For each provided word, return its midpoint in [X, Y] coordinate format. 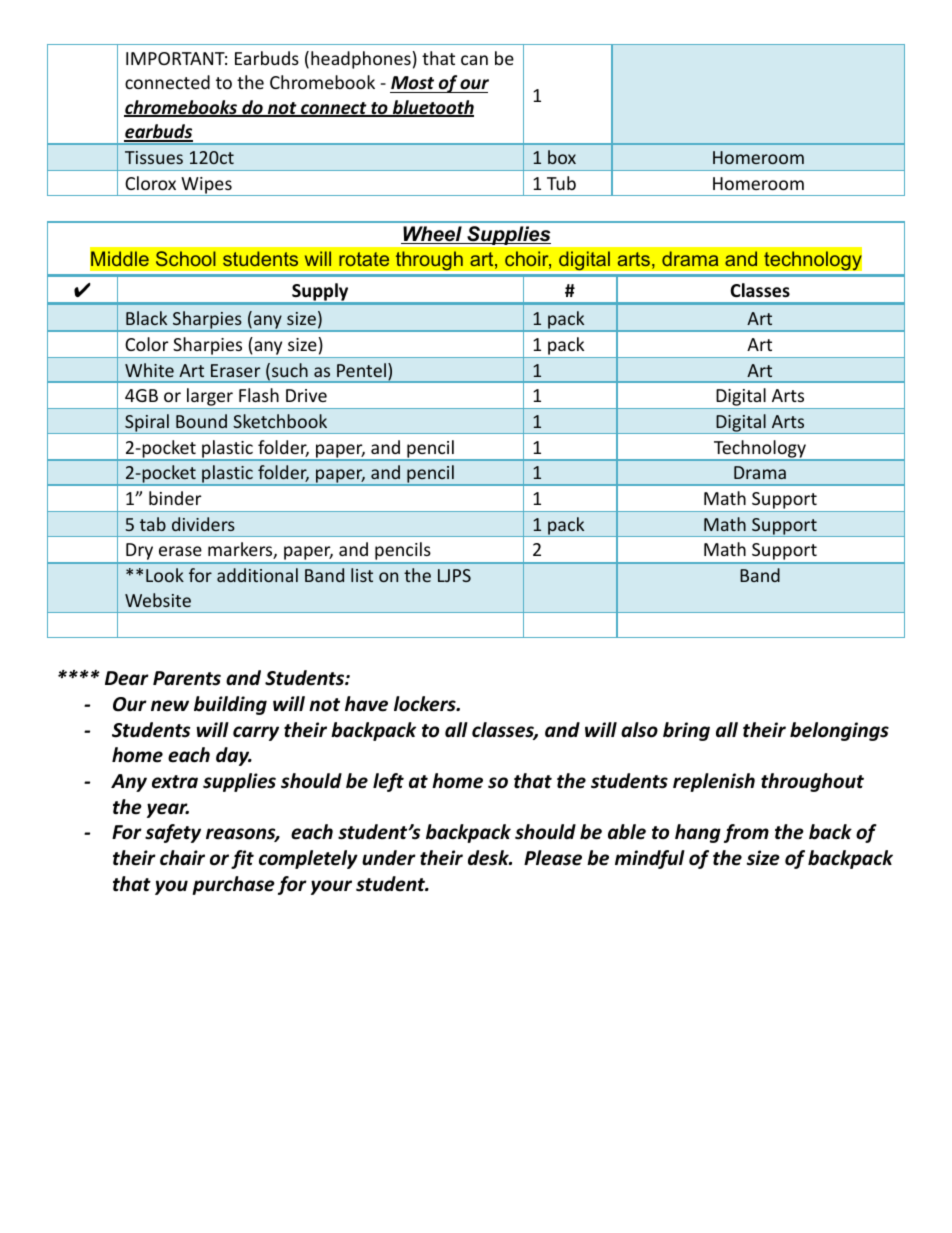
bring [686, 731]
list [362, 575]
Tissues [154, 157]
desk [489, 858]
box [562, 157]
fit [242, 859]
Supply [320, 293]
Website [158, 600]
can [474, 60]
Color [147, 344]
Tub [561, 183]
